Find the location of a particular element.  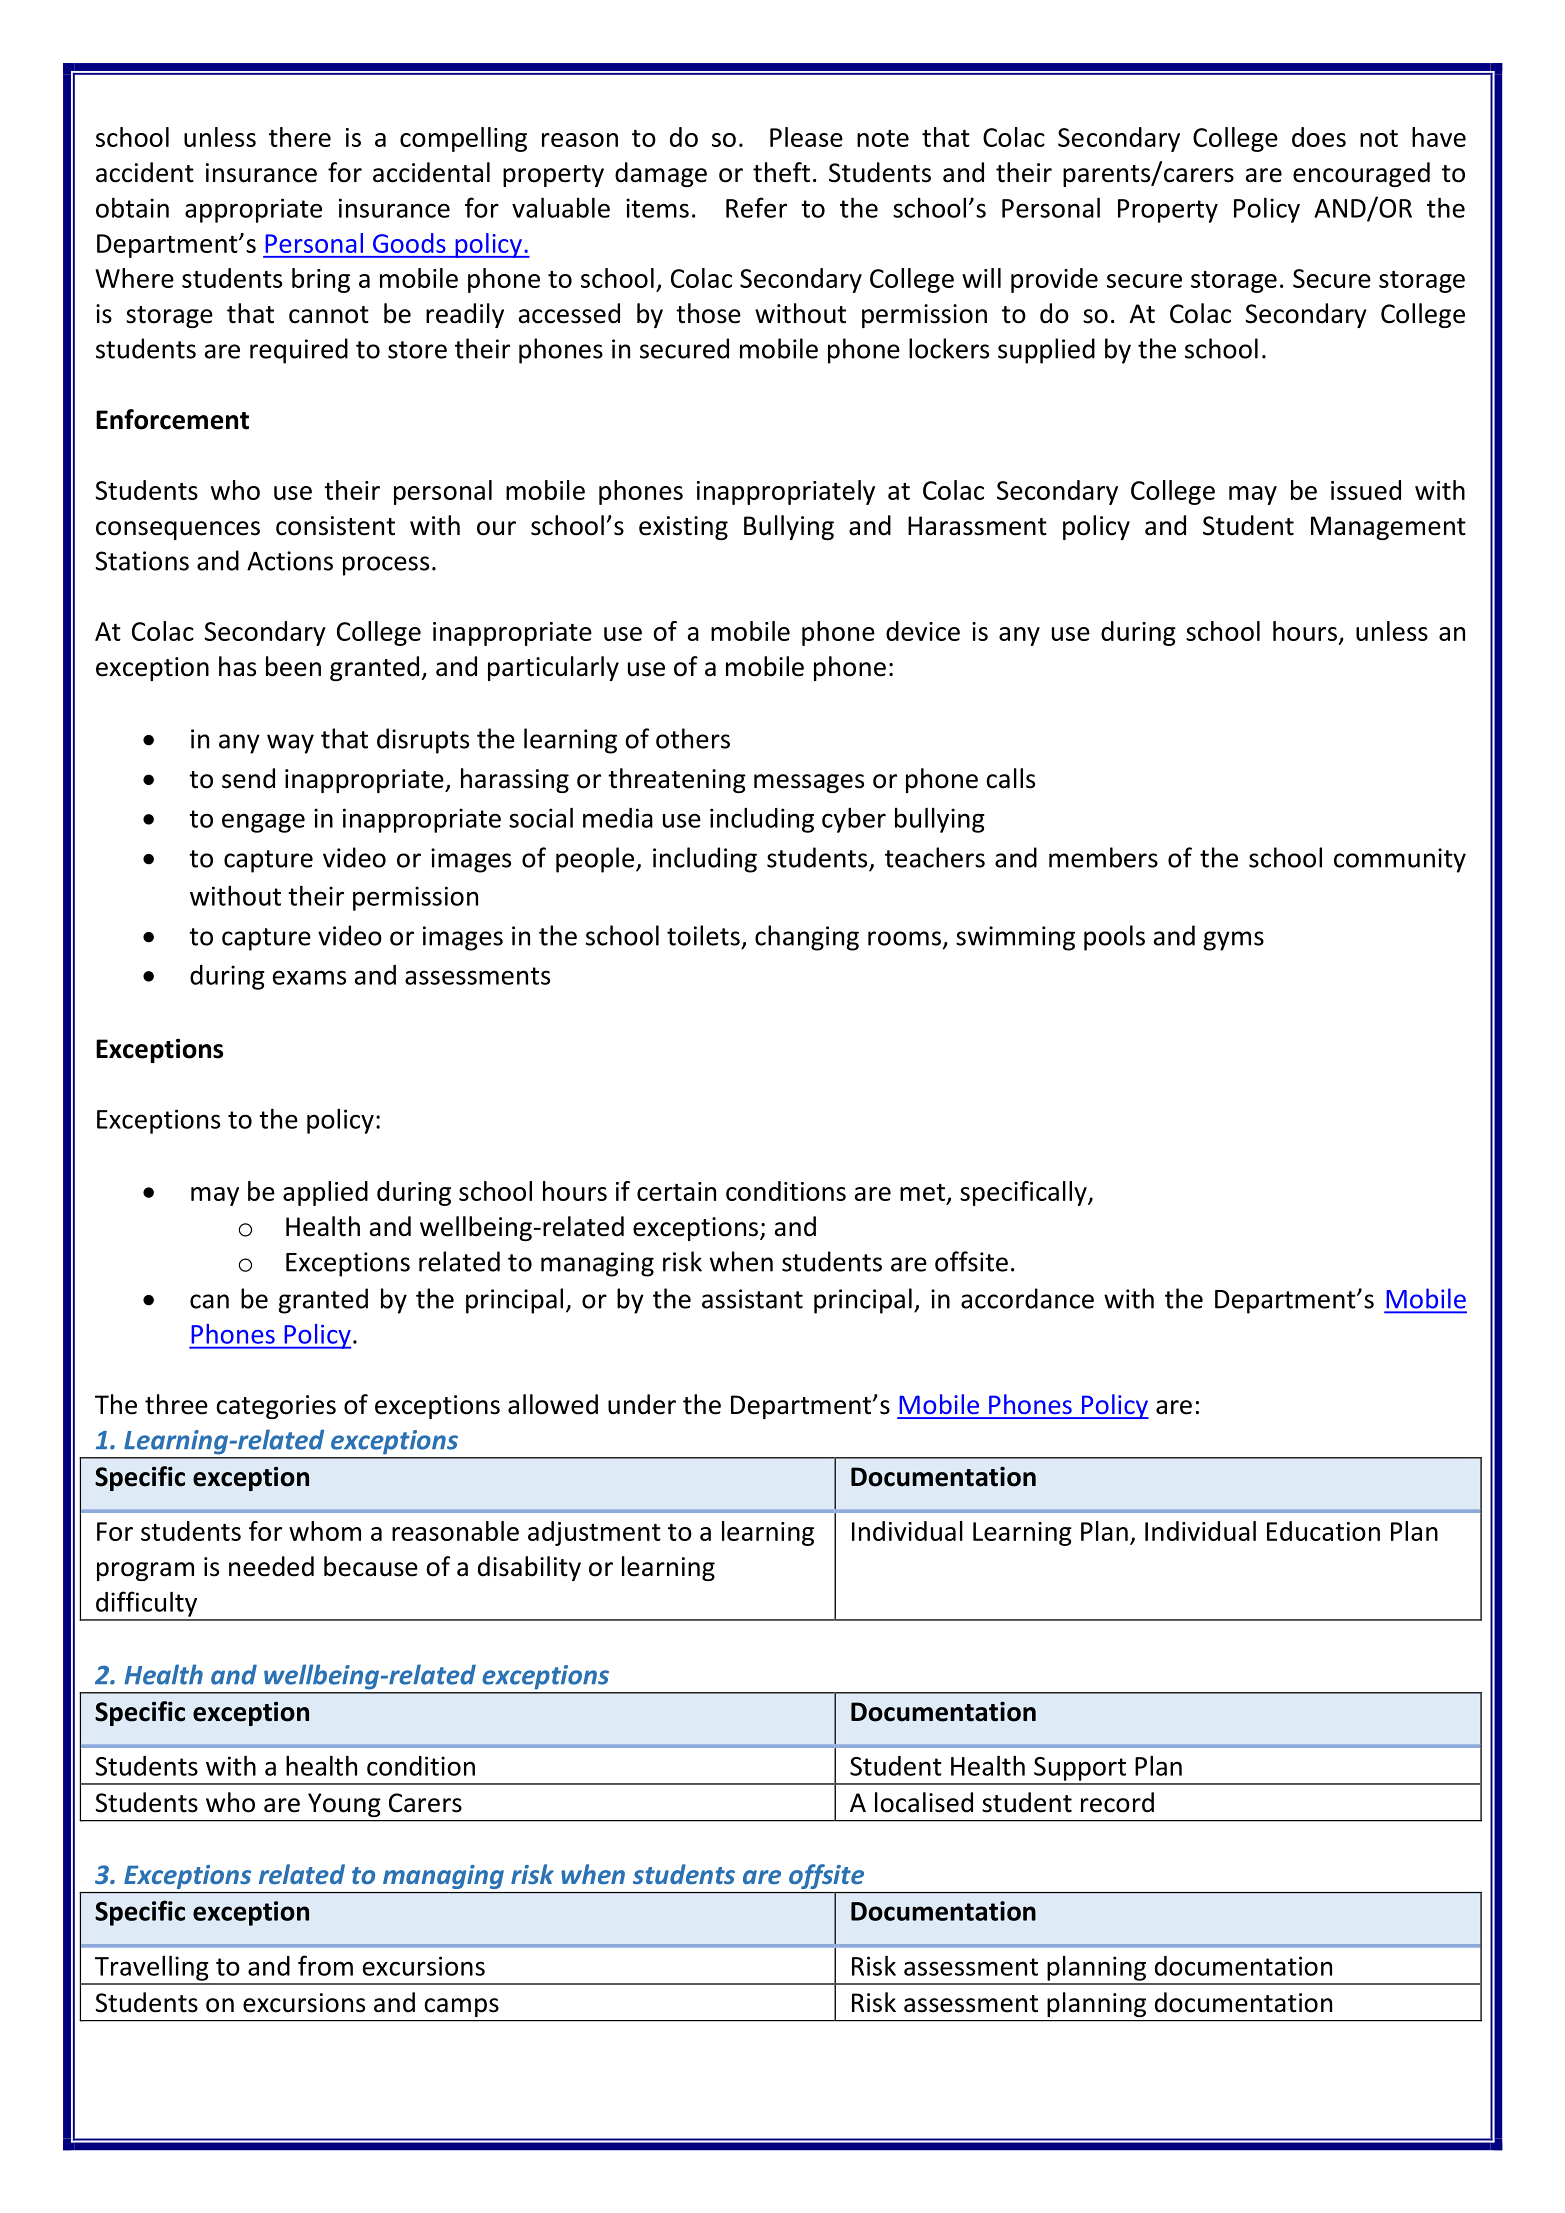

categories is located at coordinates (276, 1407).
